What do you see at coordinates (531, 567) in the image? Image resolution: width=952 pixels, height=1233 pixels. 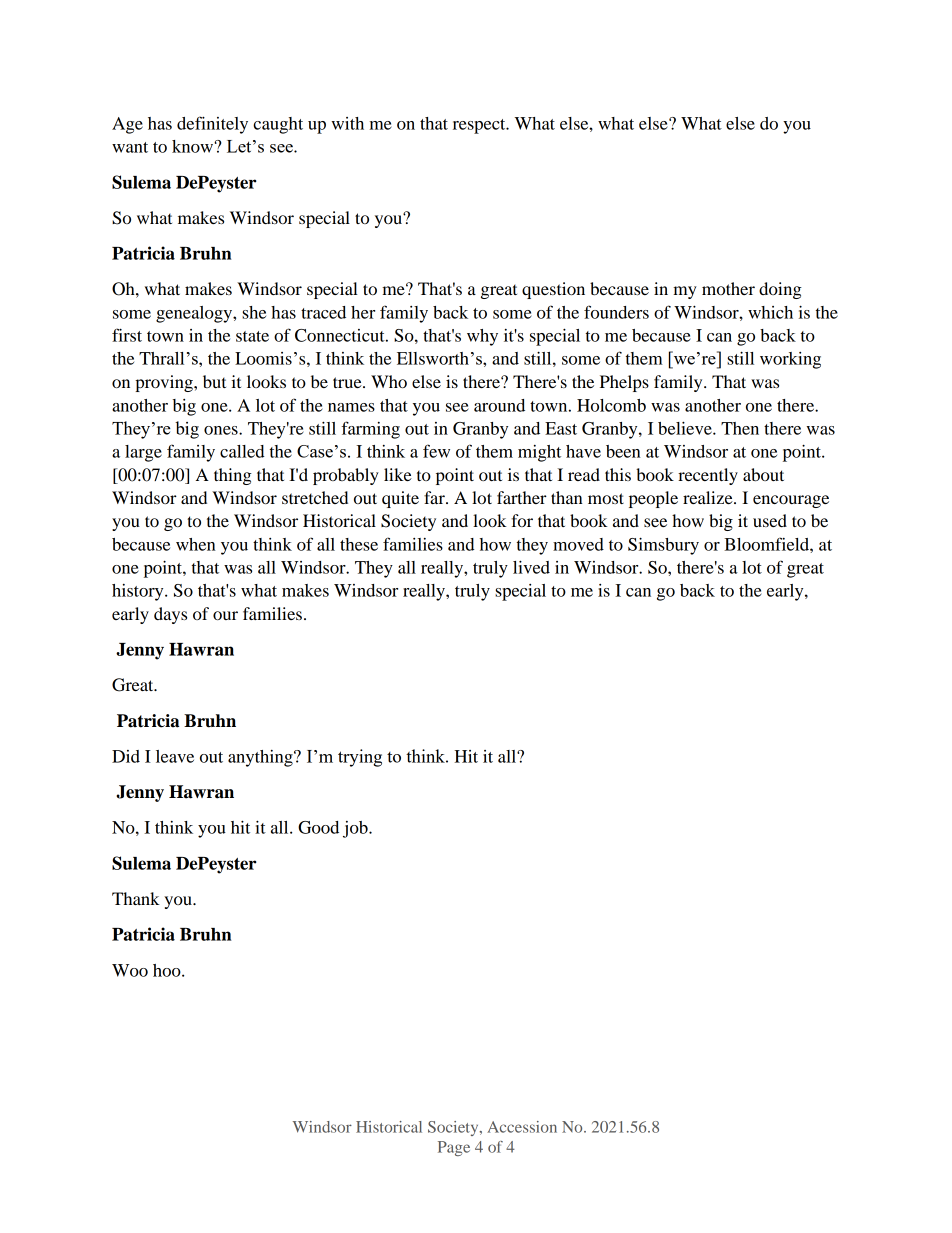 I see `lived` at bounding box center [531, 567].
